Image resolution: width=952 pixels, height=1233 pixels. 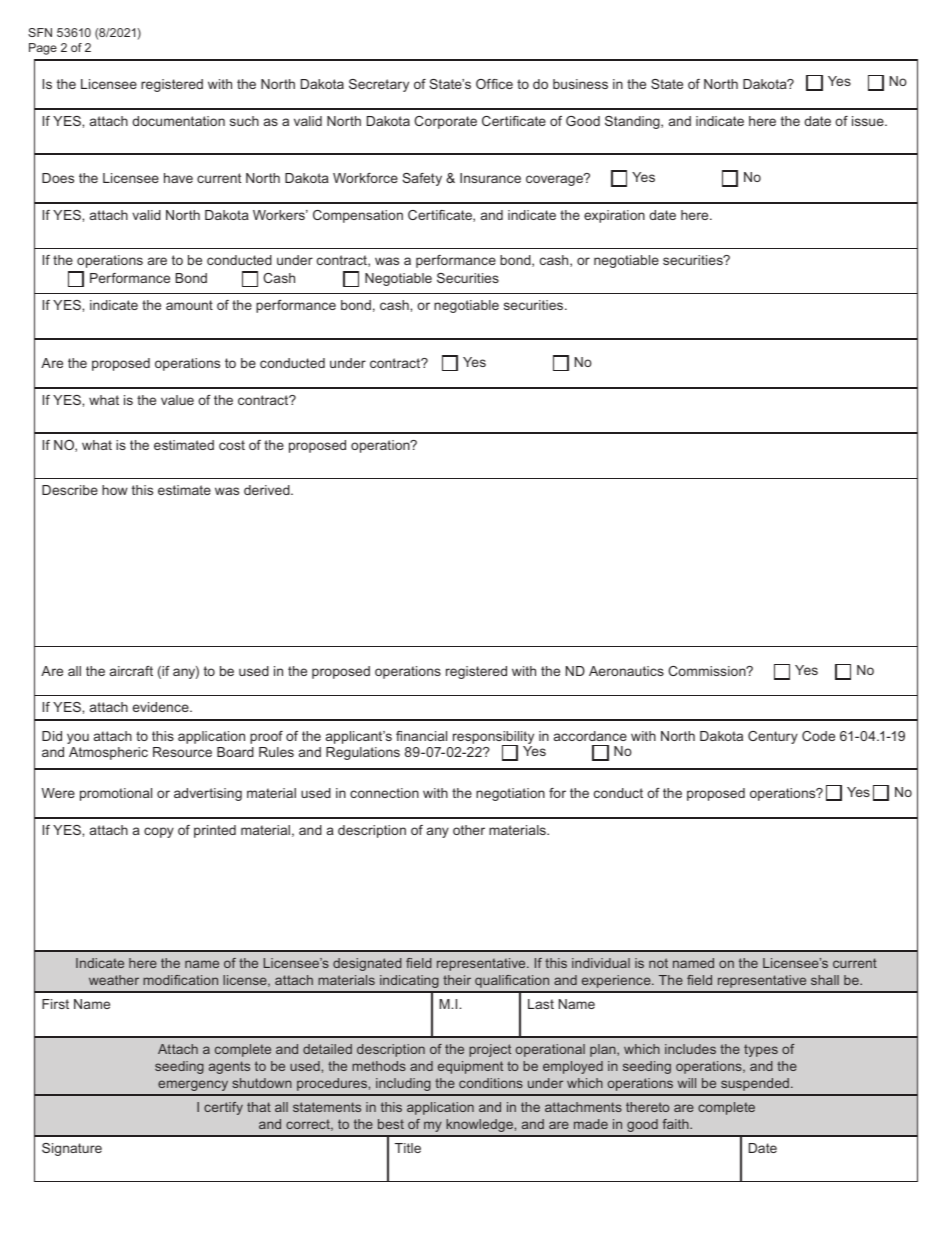 What do you see at coordinates (131, 671) in the screenshot?
I see `aircraft` at bounding box center [131, 671].
